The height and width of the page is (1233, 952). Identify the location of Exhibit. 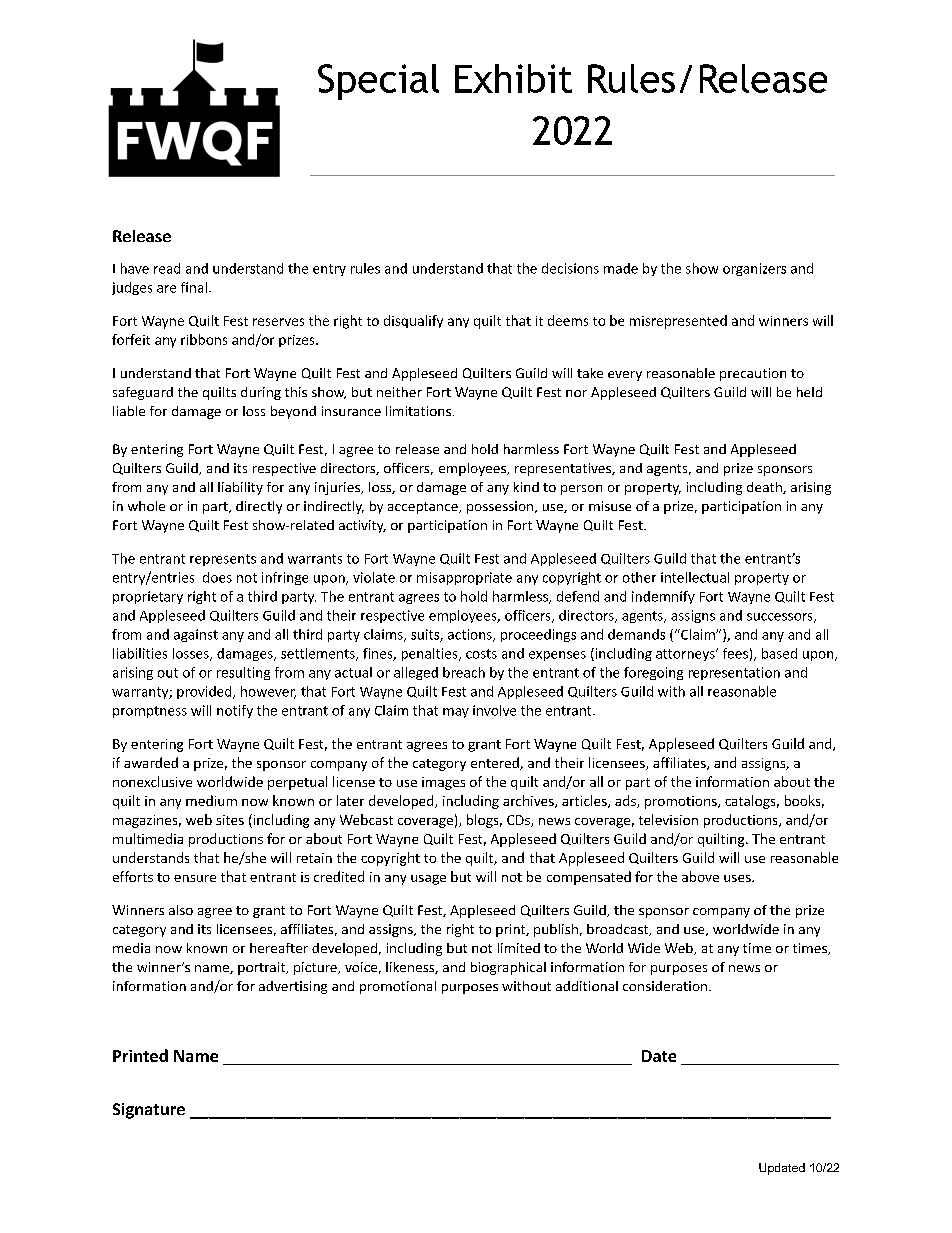
(513, 78).
